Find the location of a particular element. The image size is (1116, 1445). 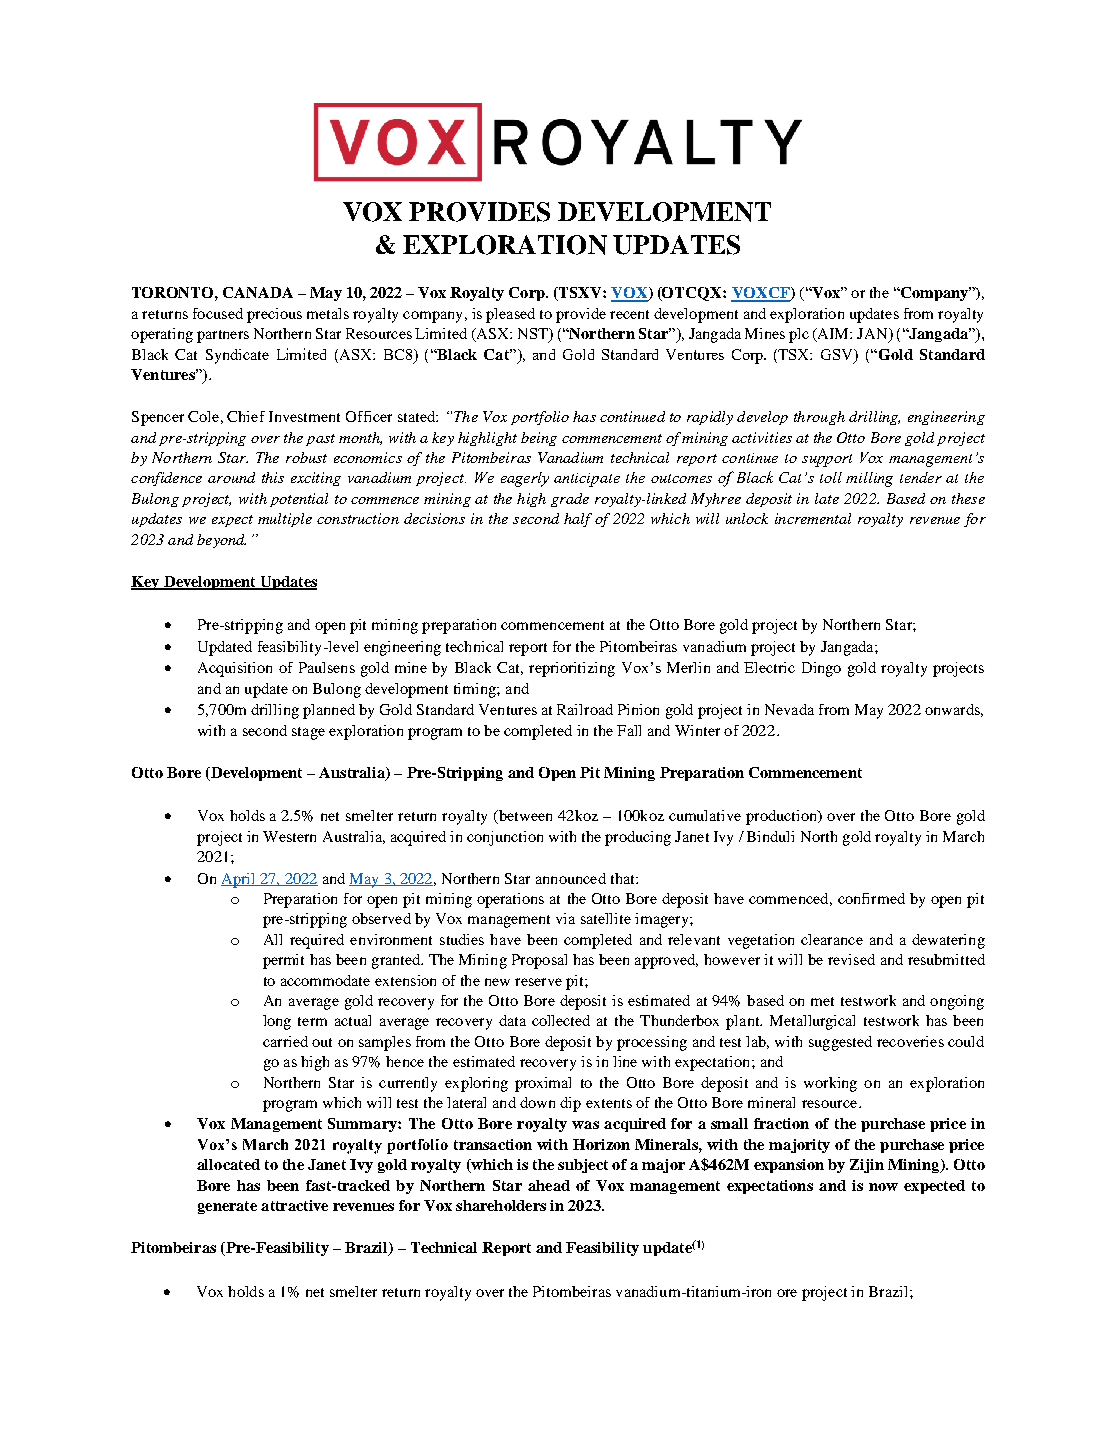

confirmed is located at coordinates (871, 898).
